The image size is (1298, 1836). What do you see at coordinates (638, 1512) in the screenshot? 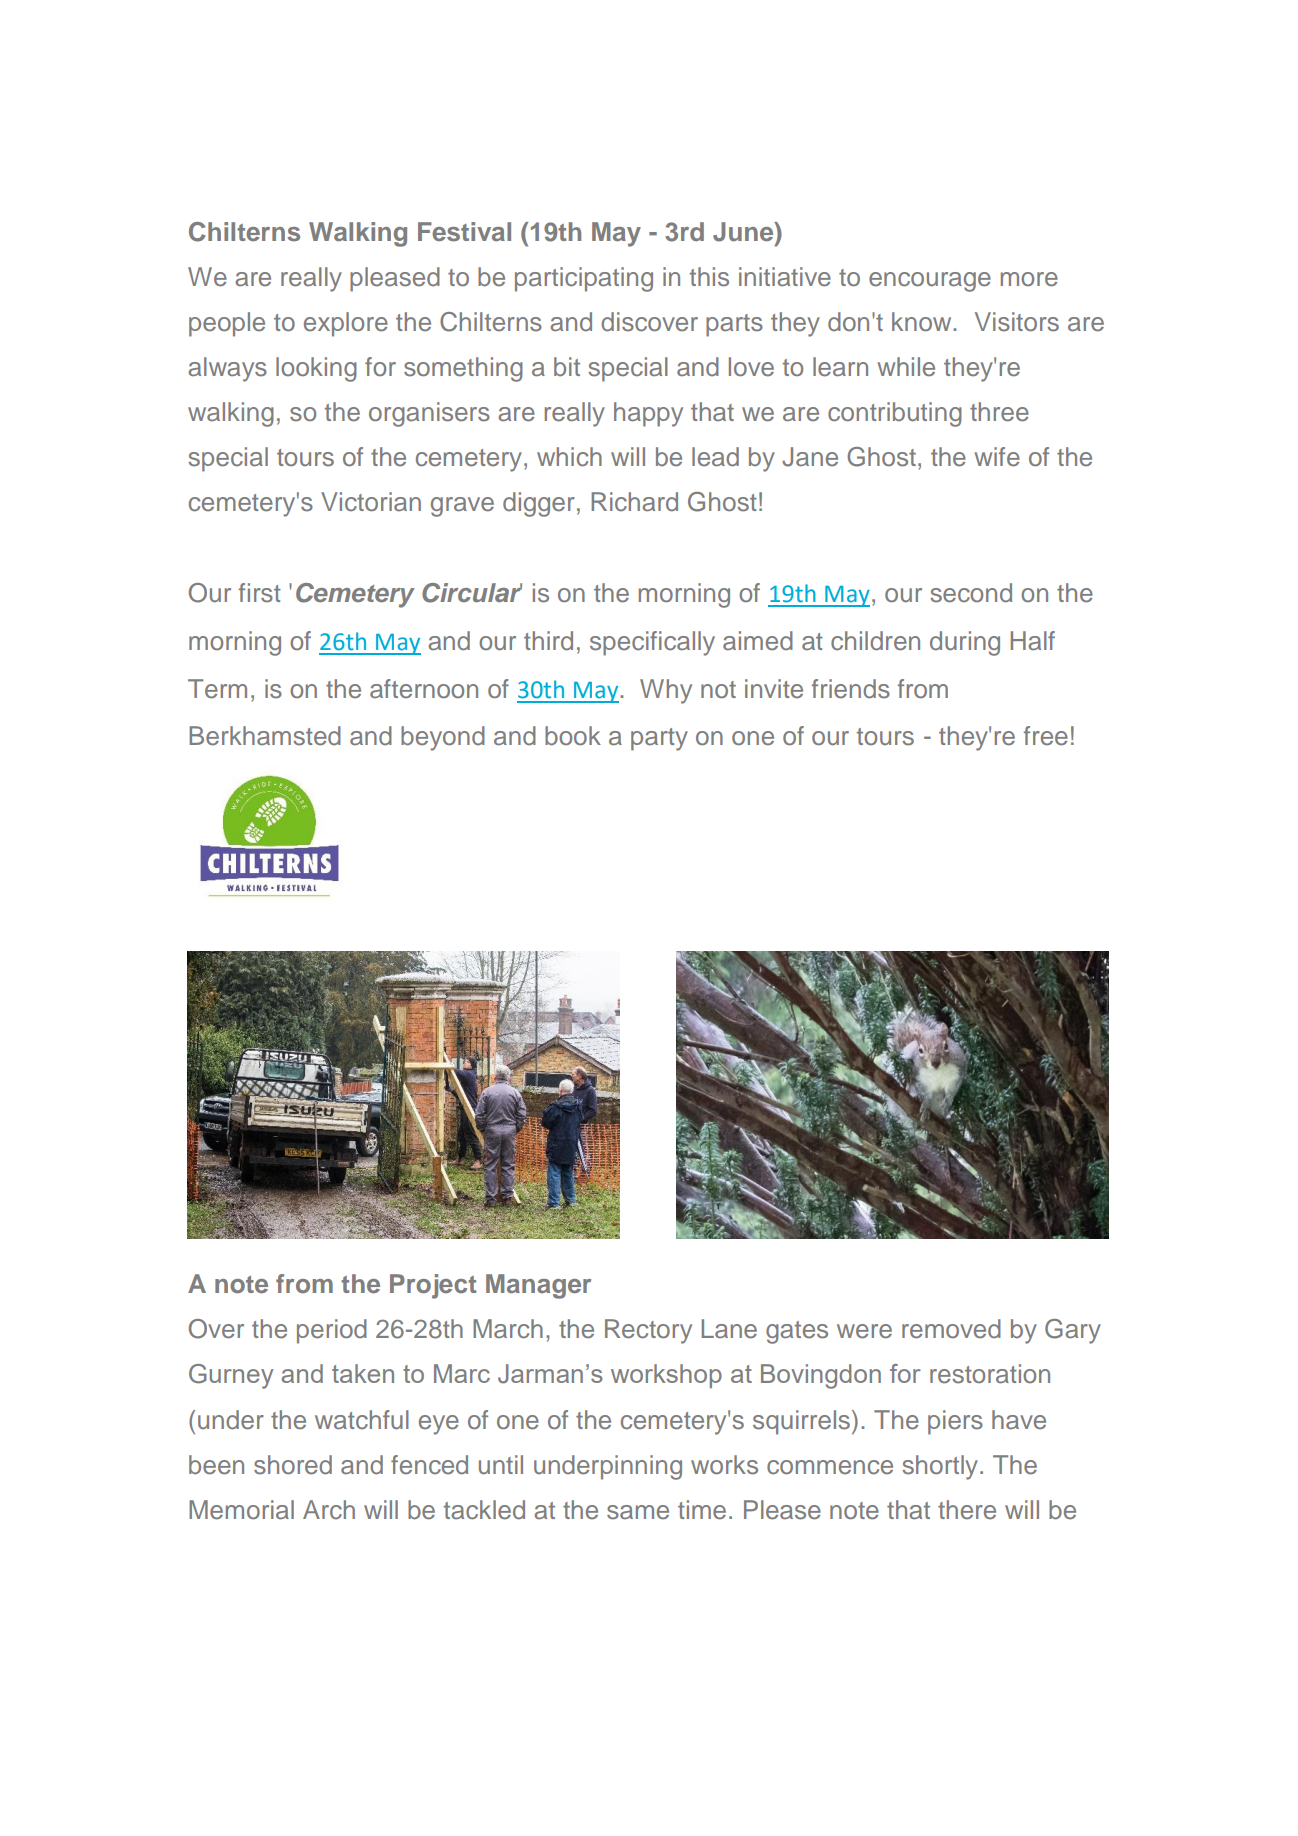
I see `same` at bounding box center [638, 1512].
